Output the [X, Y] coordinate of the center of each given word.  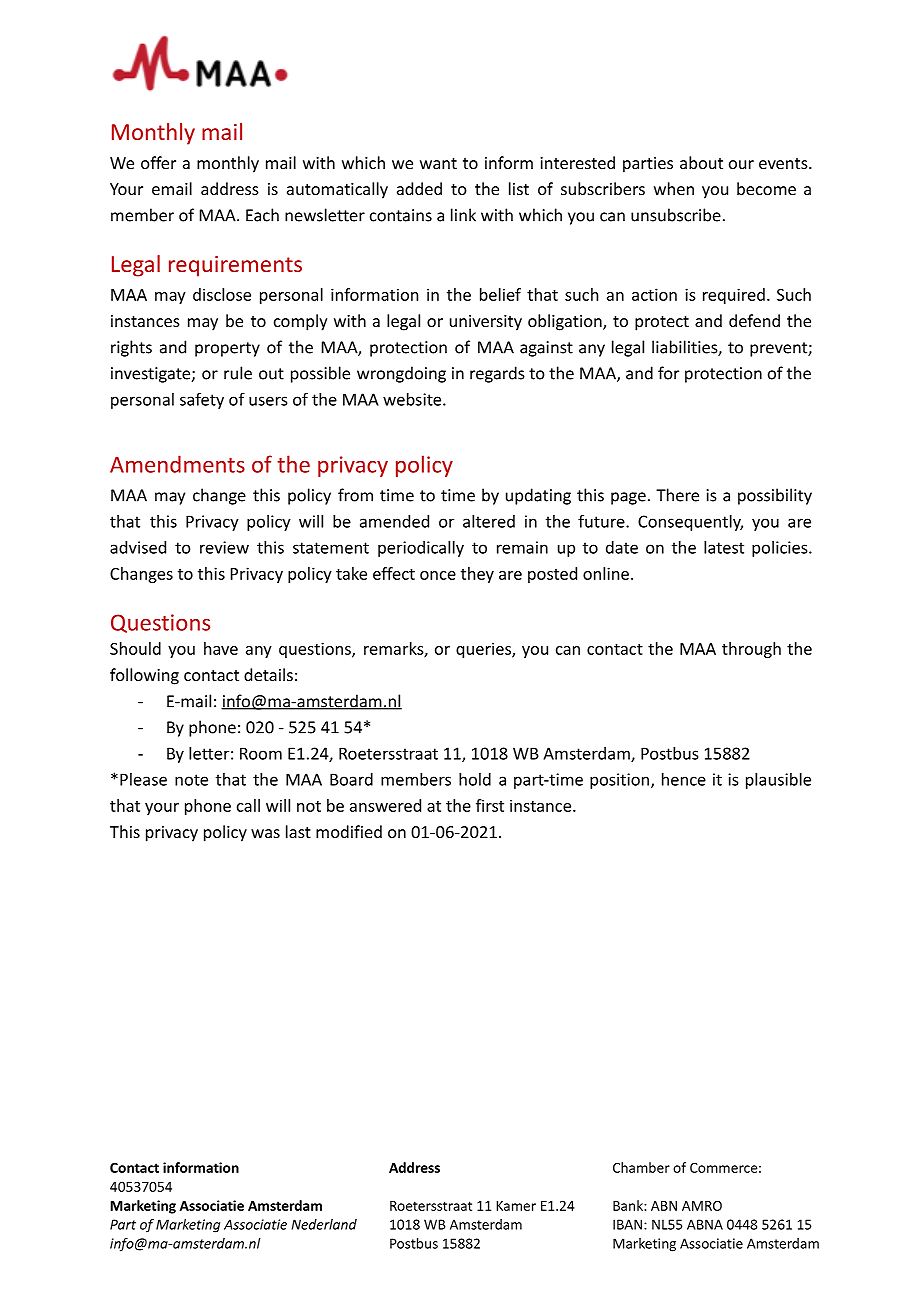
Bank [629, 1205]
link [463, 215]
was [265, 833]
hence [684, 779]
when [674, 188]
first [490, 805]
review [224, 547]
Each [262, 215]
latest [724, 547]
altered [489, 521]
